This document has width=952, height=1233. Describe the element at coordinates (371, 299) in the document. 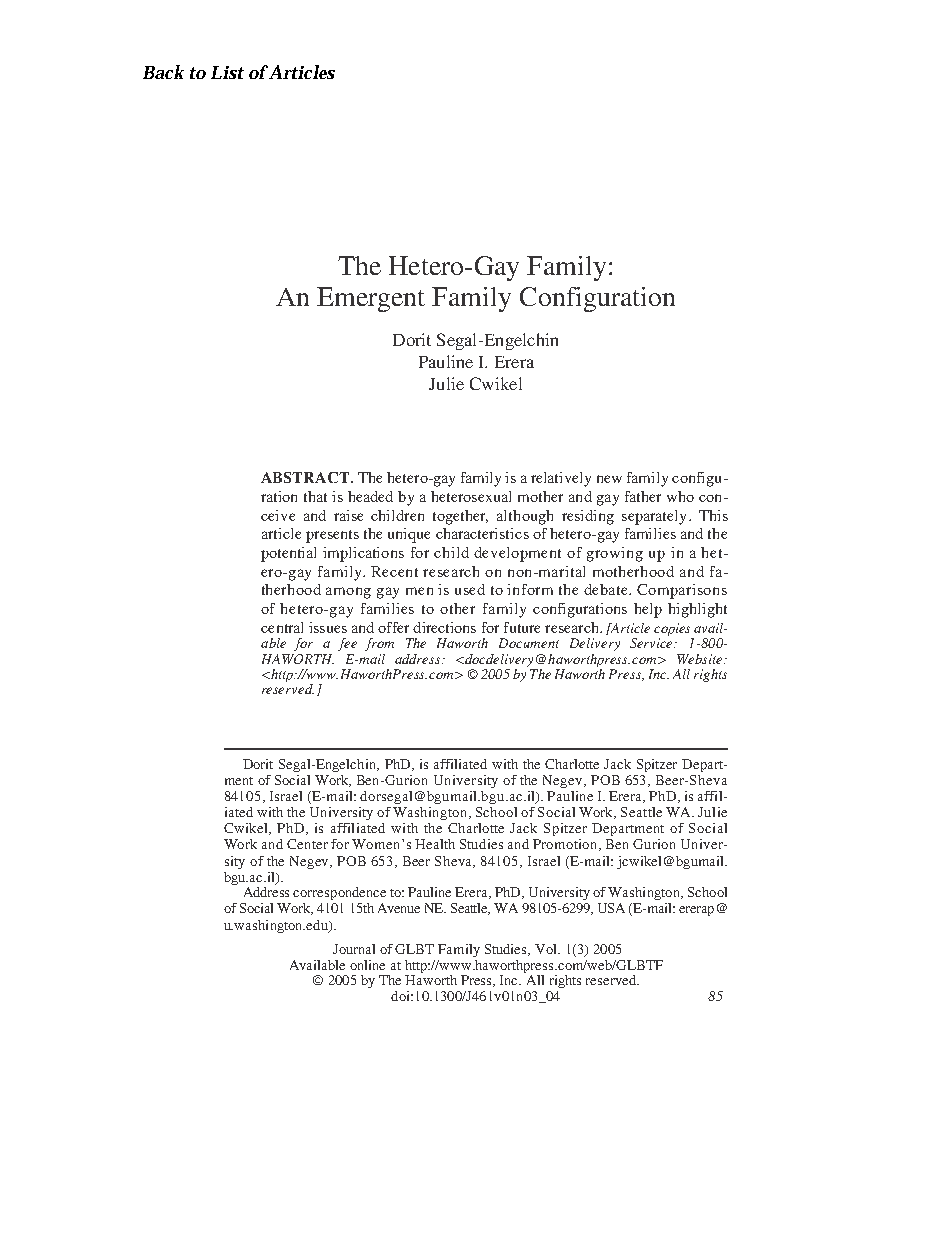

I see `Emergent` at that location.
